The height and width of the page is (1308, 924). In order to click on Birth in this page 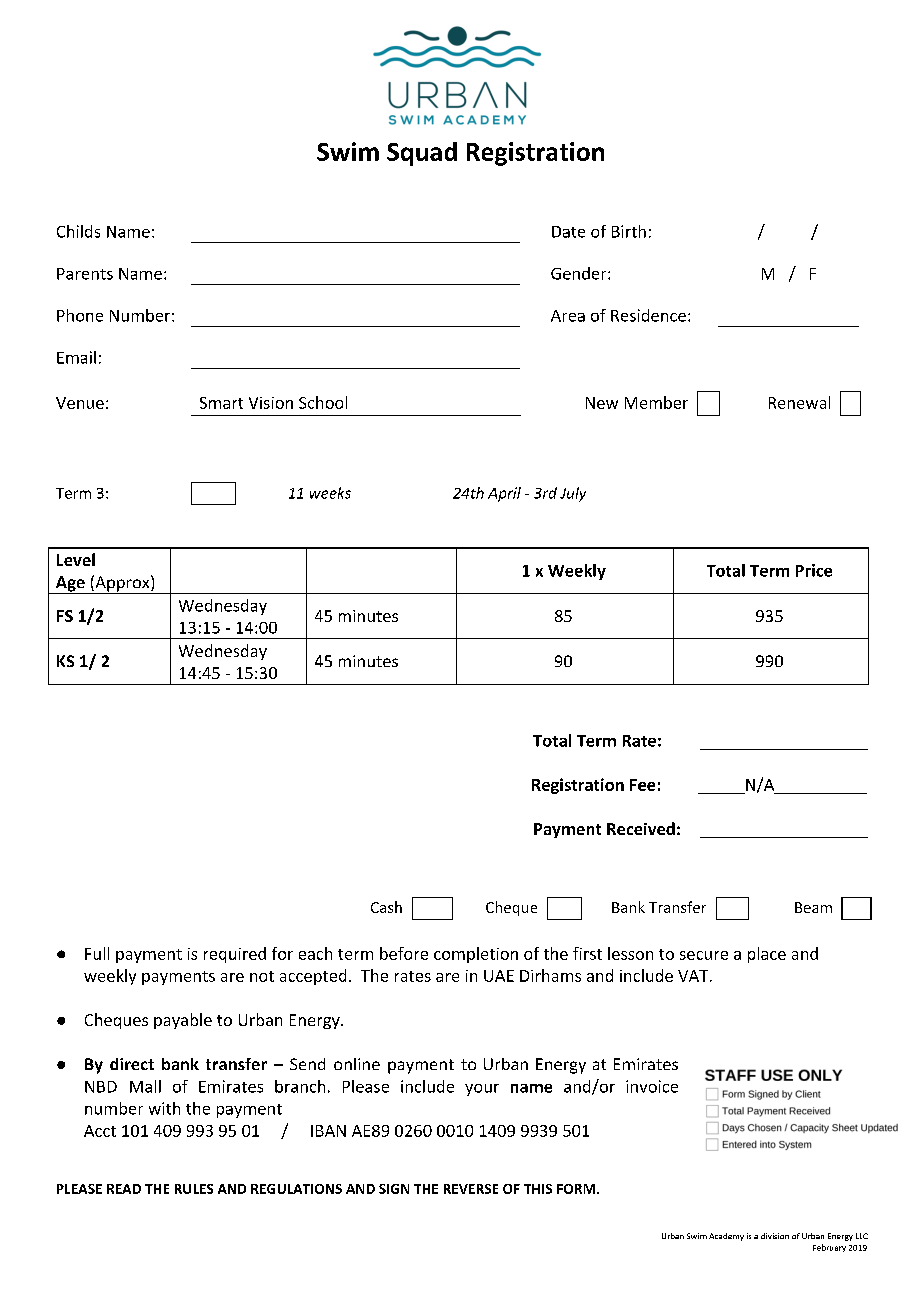, I will do `click(629, 231)`.
